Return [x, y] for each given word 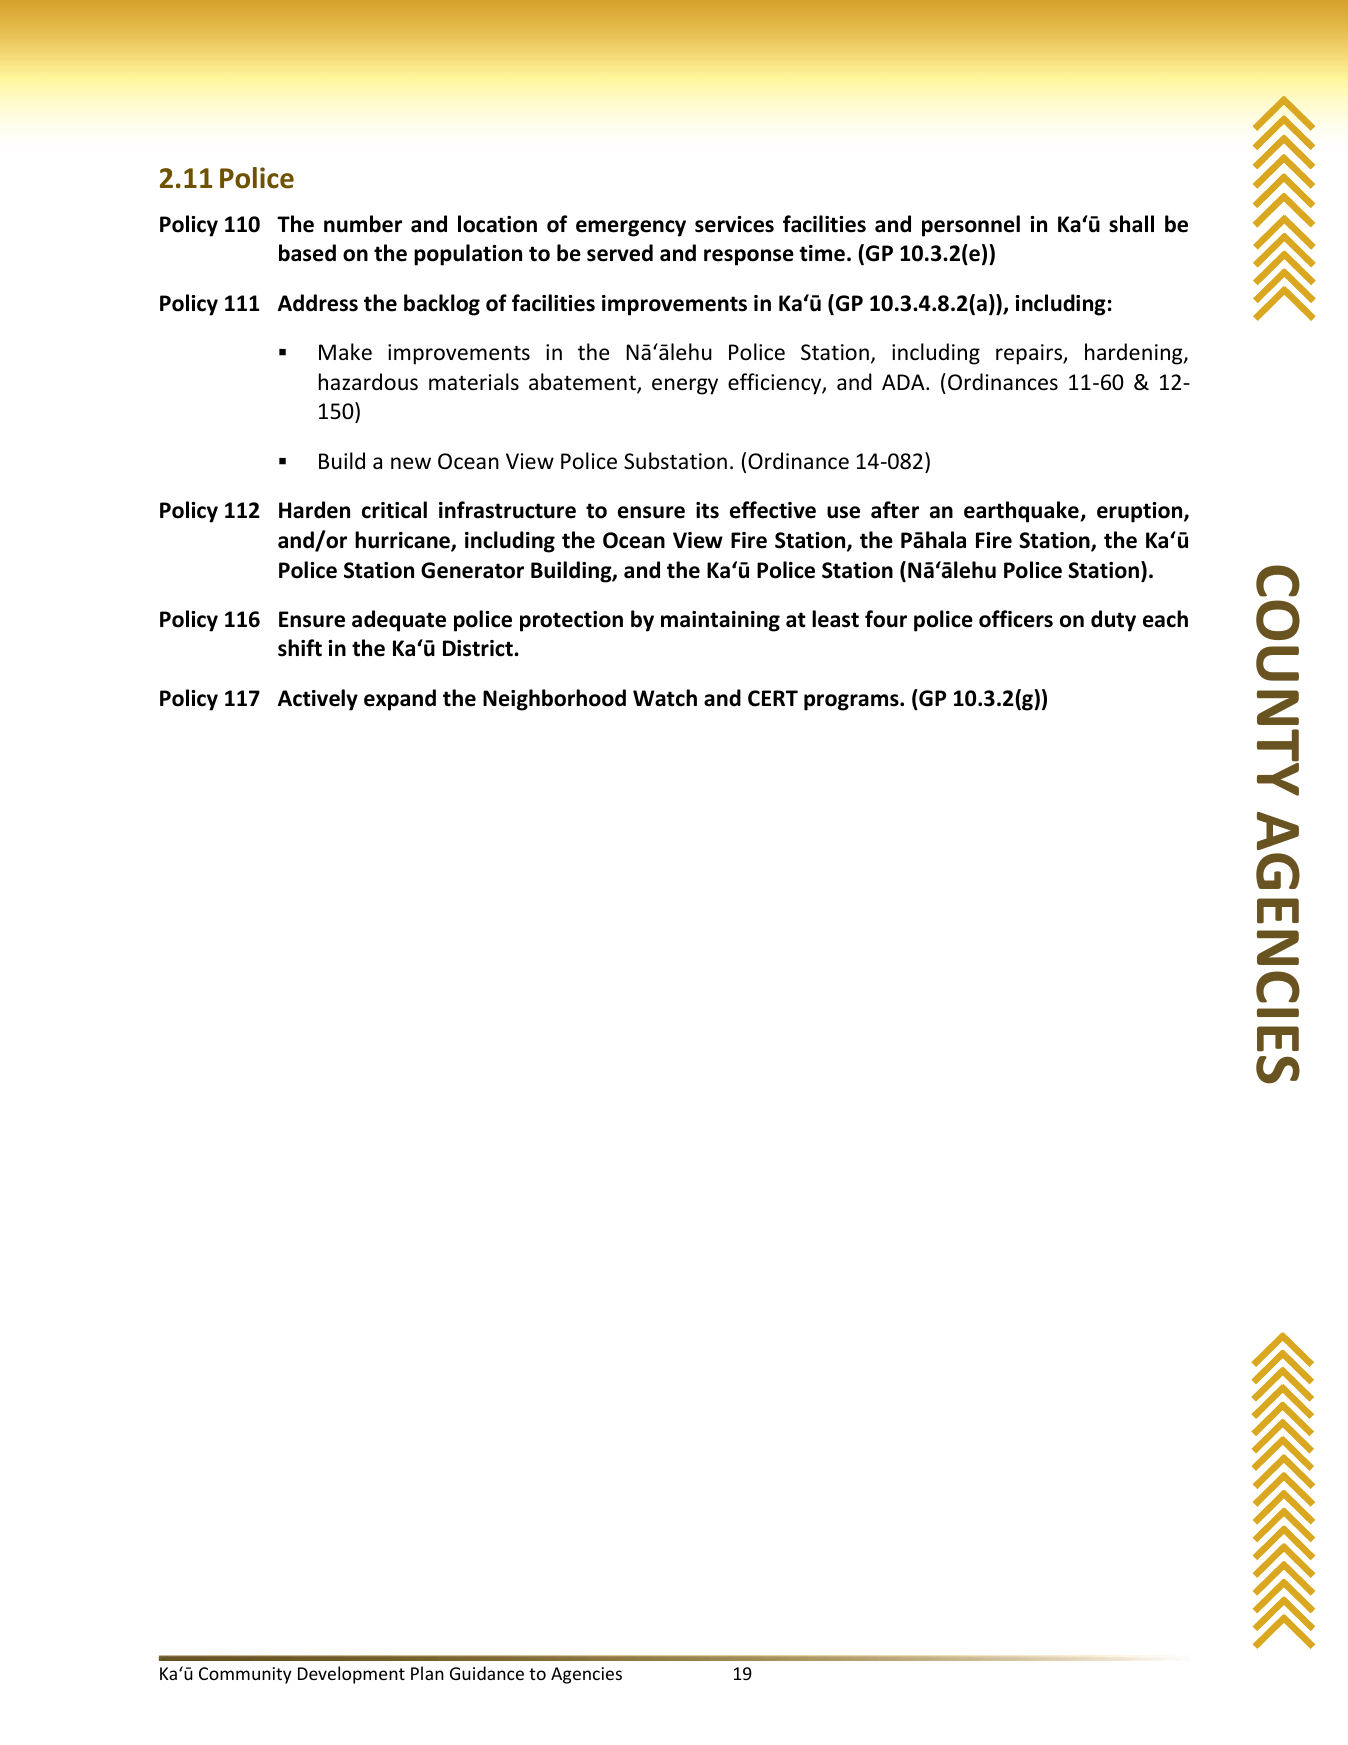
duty [1113, 621]
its [707, 510]
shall [1131, 224]
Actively [318, 700]
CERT [773, 698]
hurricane [403, 541]
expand [400, 700]
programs [852, 702]
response [749, 257]
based [307, 253]
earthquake [1022, 512]
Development [351, 1675]
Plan [427, 1673]
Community [245, 1675]
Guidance [487, 1673]
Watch [665, 698]
